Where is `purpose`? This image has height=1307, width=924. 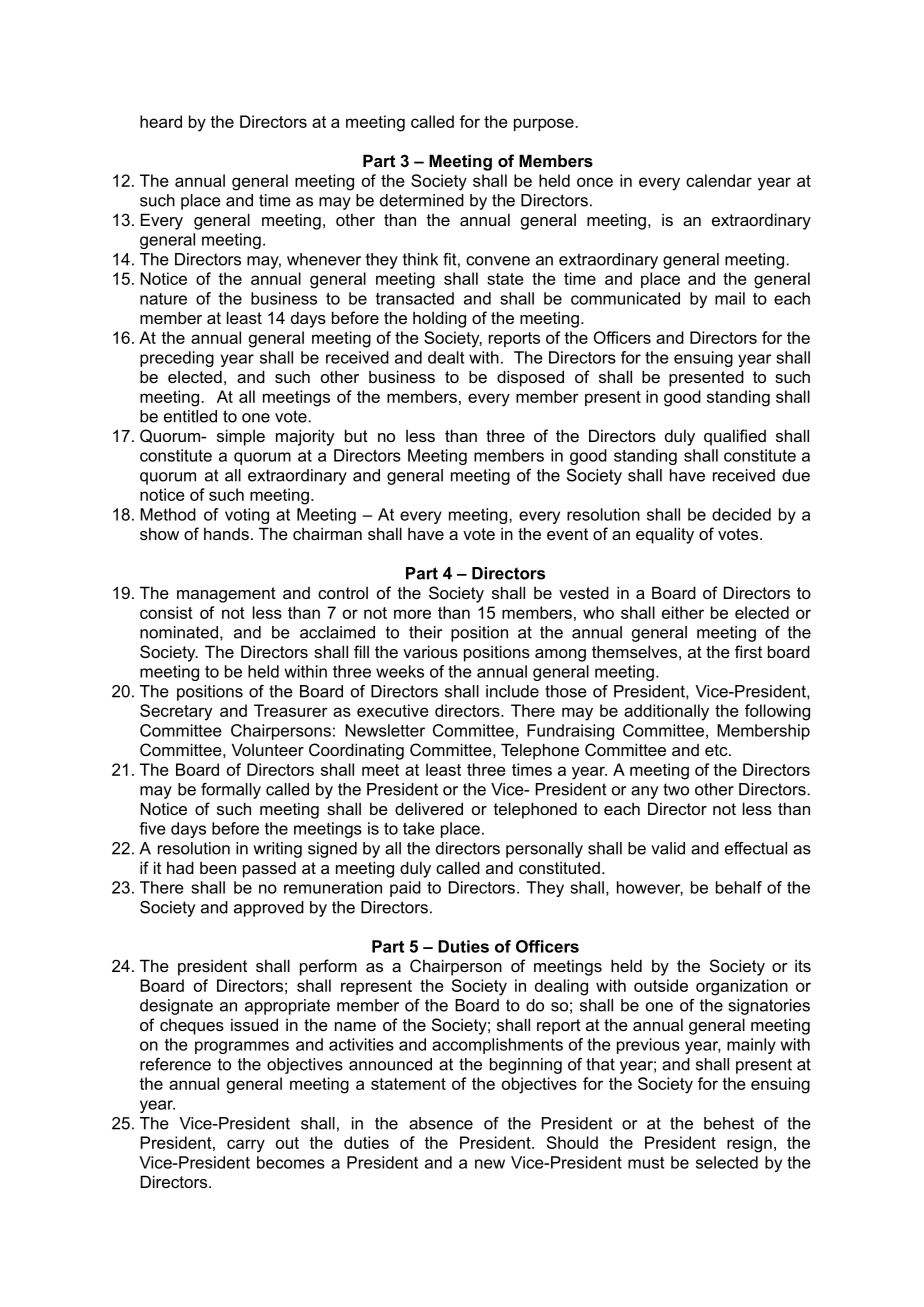
purpose is located at coordinates (545, 124).
